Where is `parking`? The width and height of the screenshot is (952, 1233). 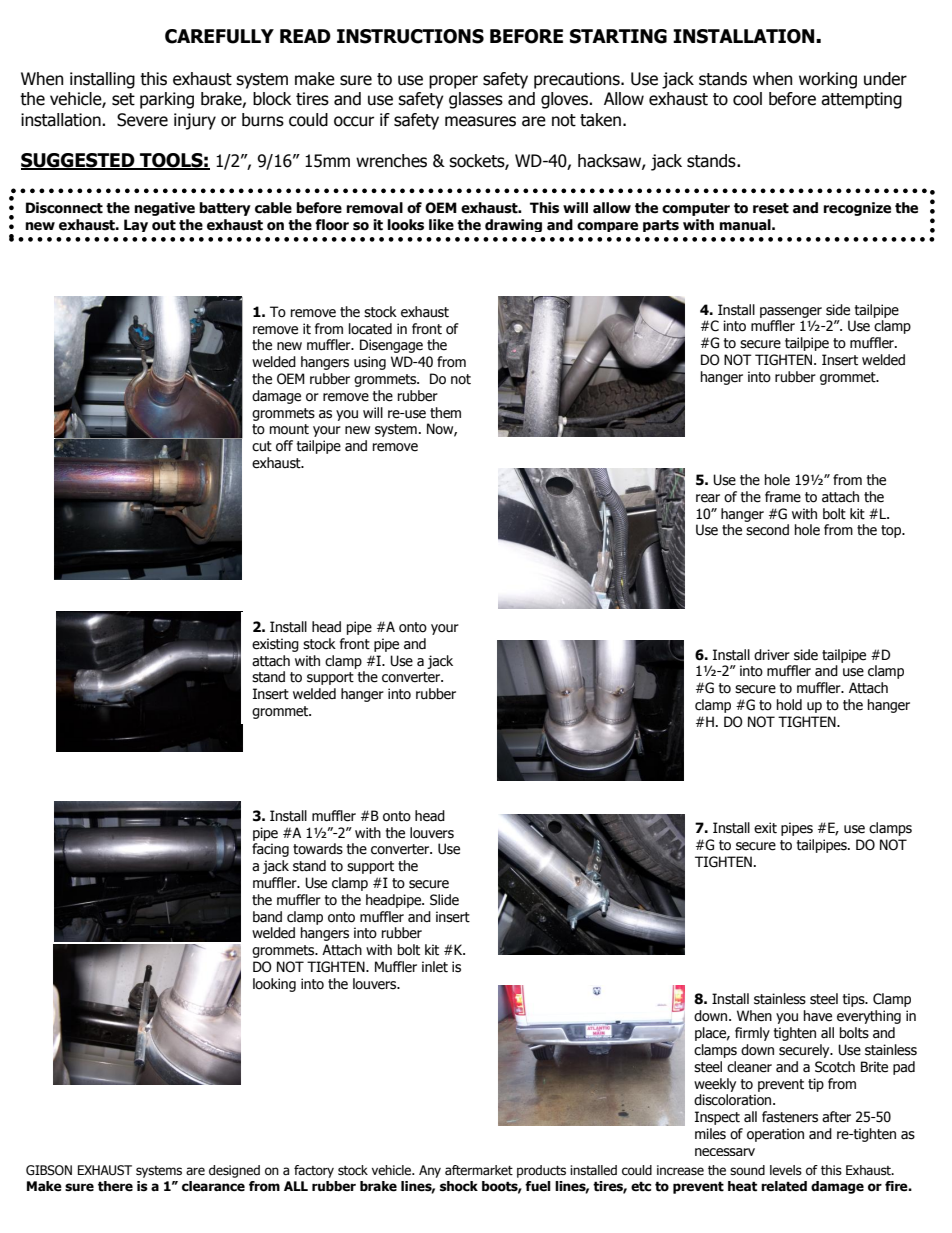 parking is located at coordinates (167, 100).
